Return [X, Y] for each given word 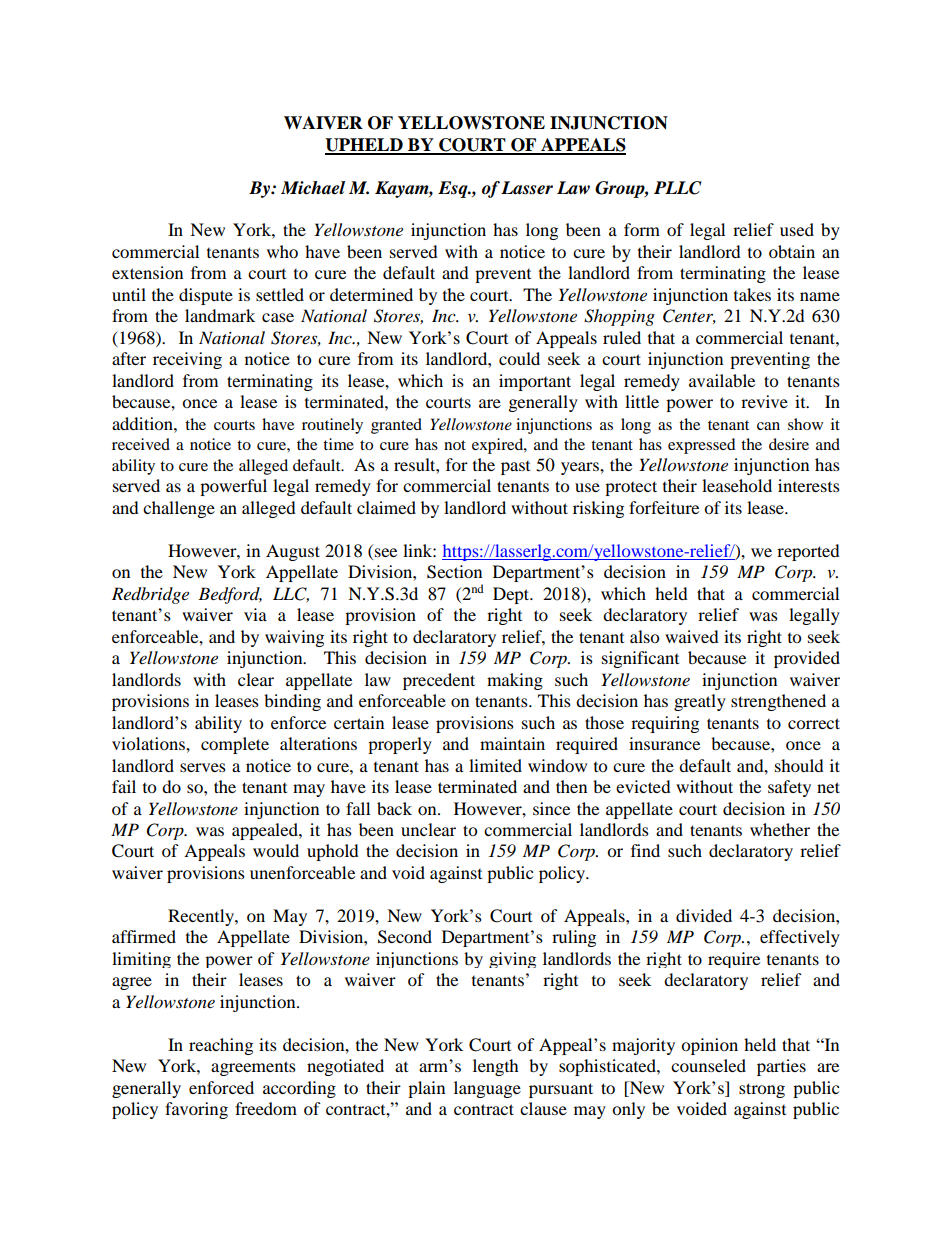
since [551, 808]
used [797, 229]
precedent [439, 681]
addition [143, 423]
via [255, 614]
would [276, 850]
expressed [702, 446]
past [515, 468]
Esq [454, 189]
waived [692, 636]
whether [780, 829]
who [282, 251]
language [487, 1089]
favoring [196, 1110]
